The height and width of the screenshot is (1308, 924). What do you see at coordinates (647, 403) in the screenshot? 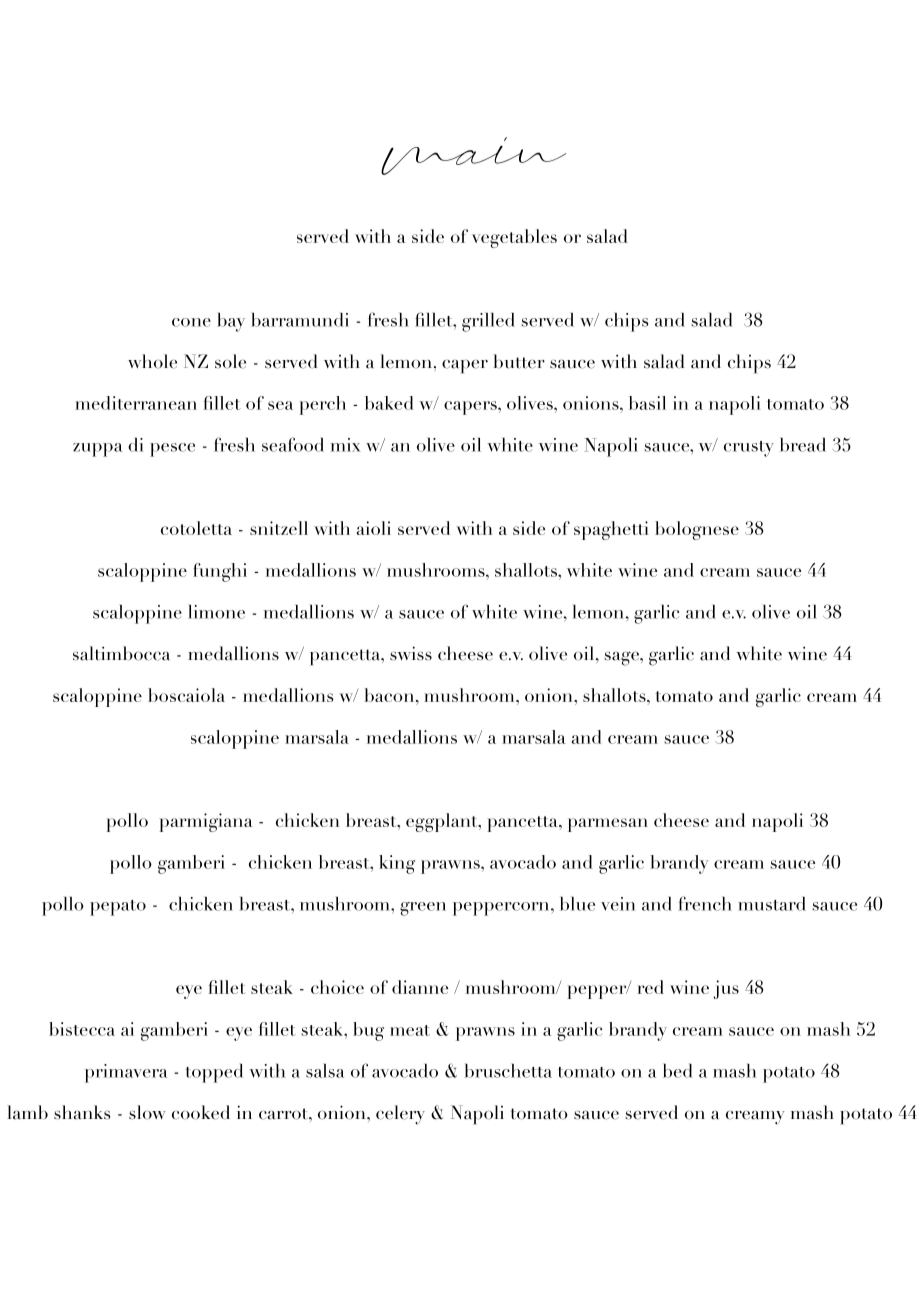
I see `basil` at bounding box center [647, 403].
